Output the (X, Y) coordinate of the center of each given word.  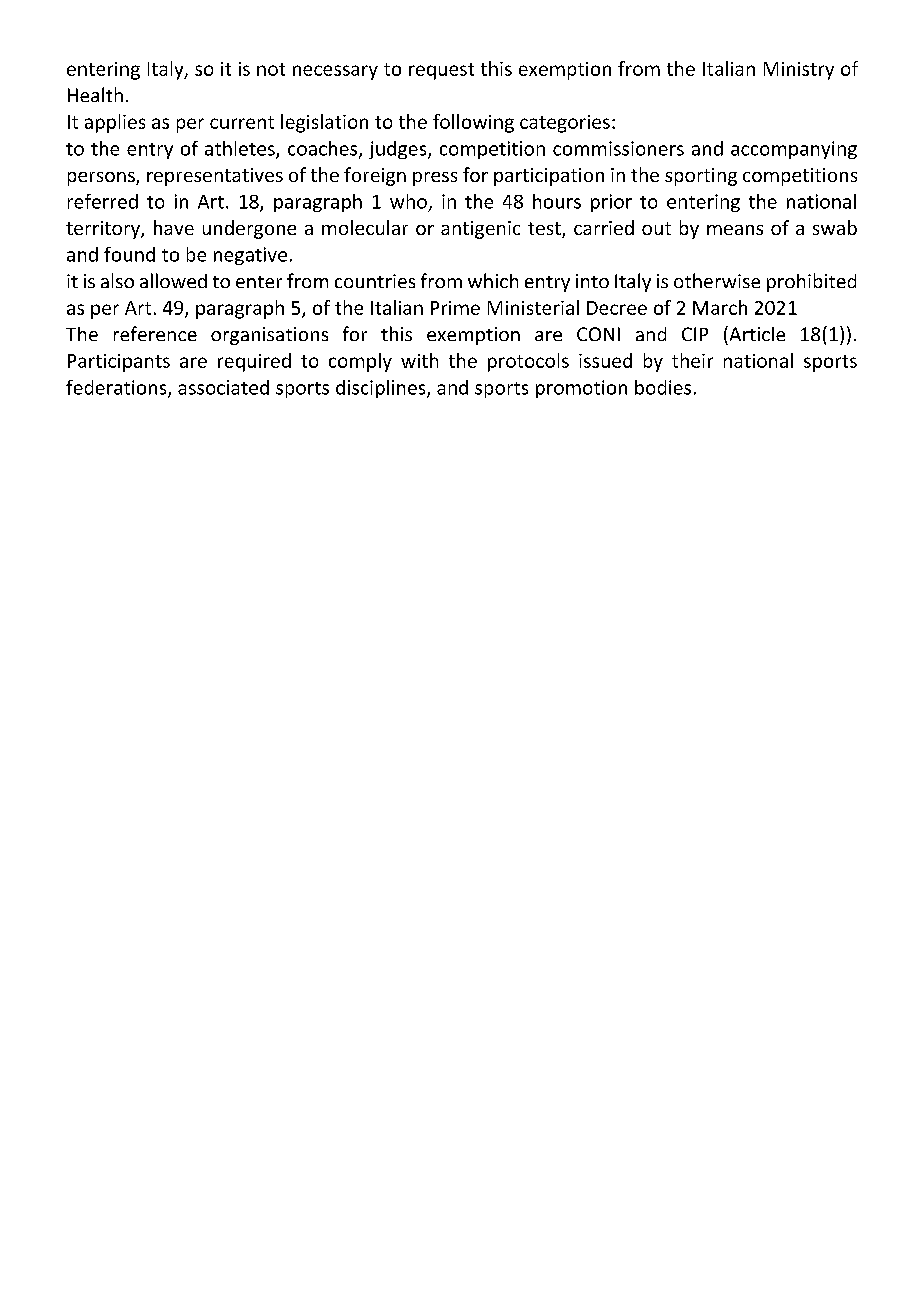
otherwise (717, 280)
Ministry (799, 71)
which (493, 280)
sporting (701, 177)
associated (223, 387)
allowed (173, 280)
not (271, 69)
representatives (215, 177)
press (435, 179)
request (441, 71)
